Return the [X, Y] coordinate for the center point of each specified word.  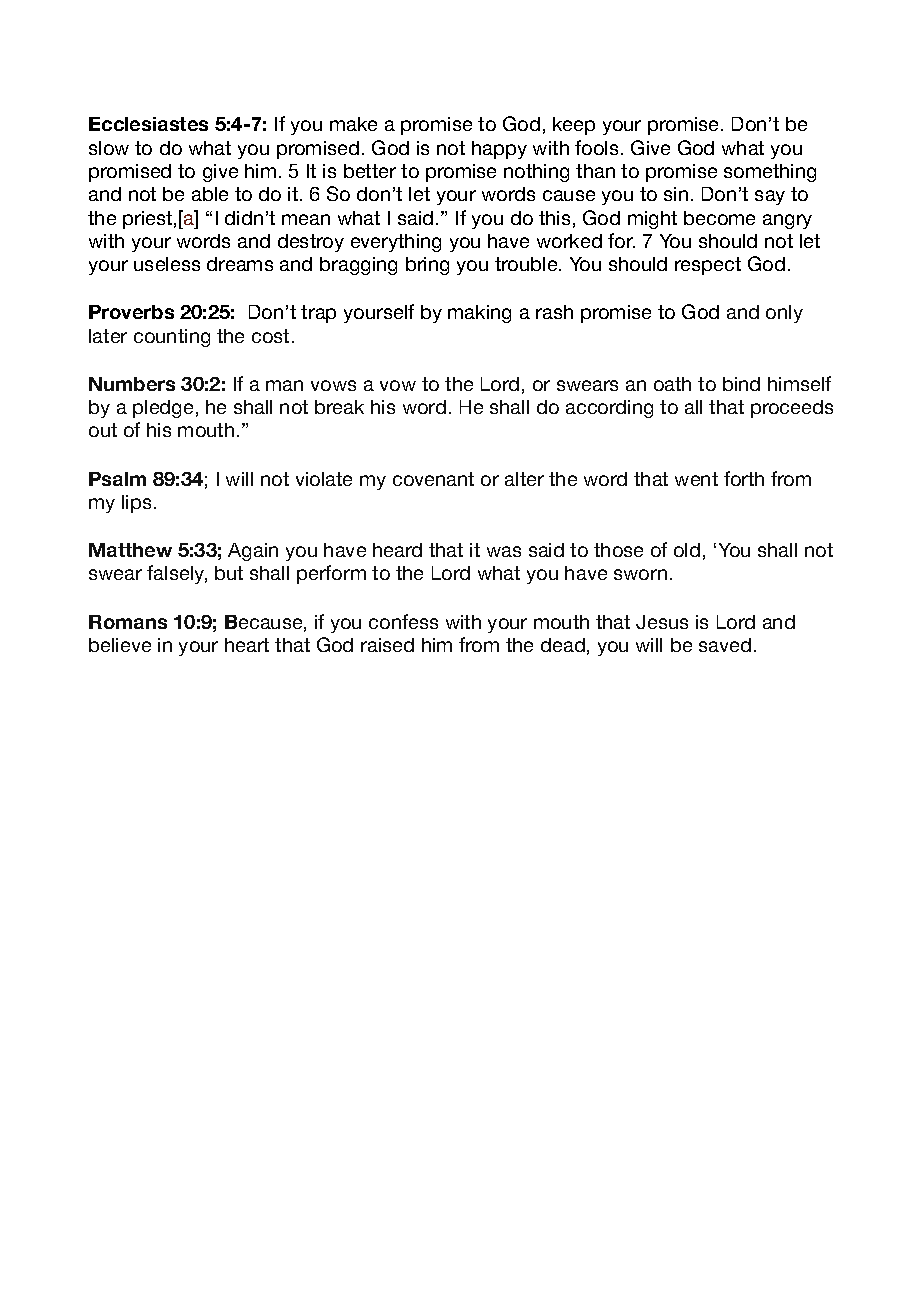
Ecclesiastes [148, 124]
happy [499, 150]
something [770, 173]
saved [725, 645]
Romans [128, 622]
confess [403, 621]
